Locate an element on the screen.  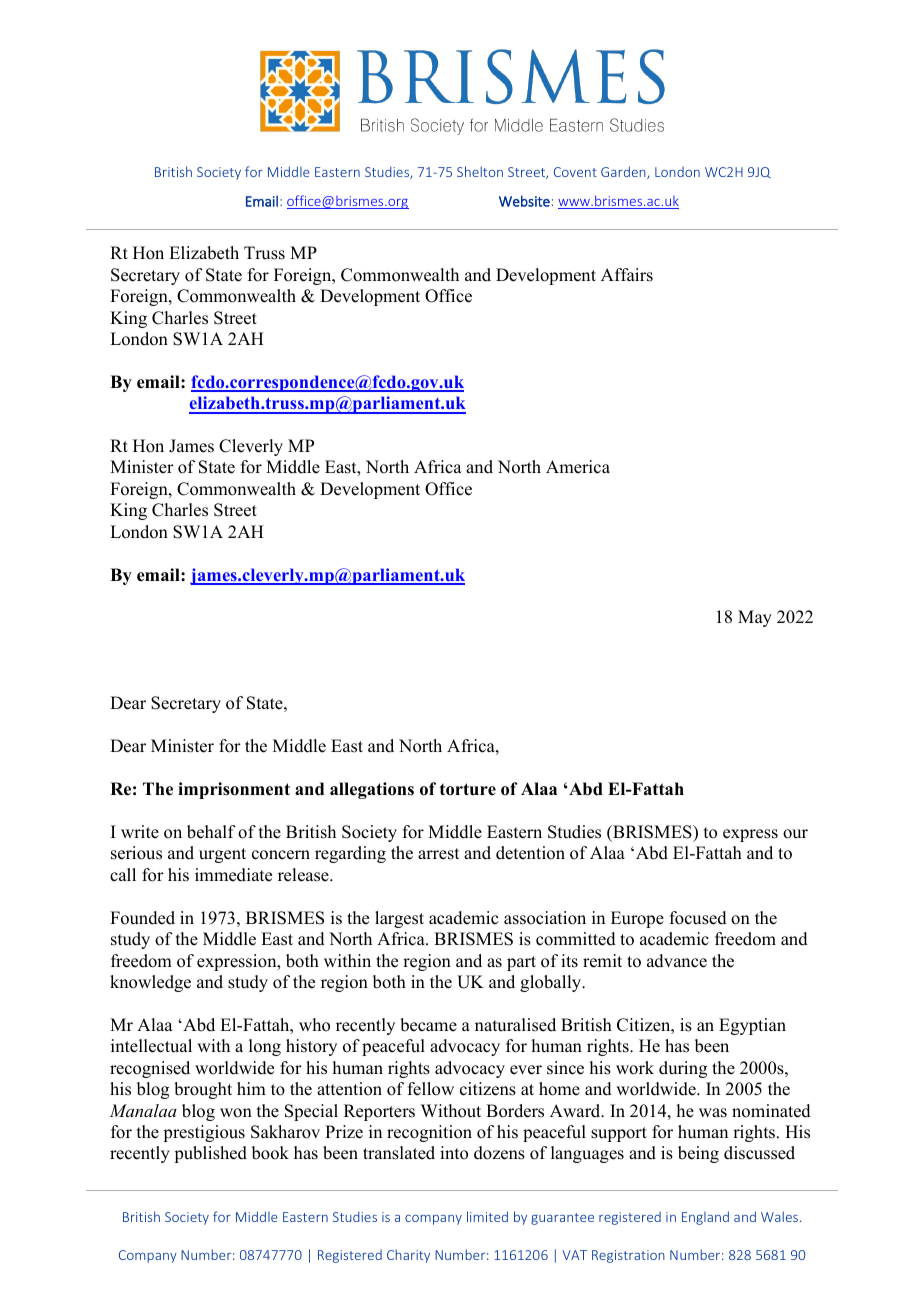
Shelton is located at coordinates (480, 171).
